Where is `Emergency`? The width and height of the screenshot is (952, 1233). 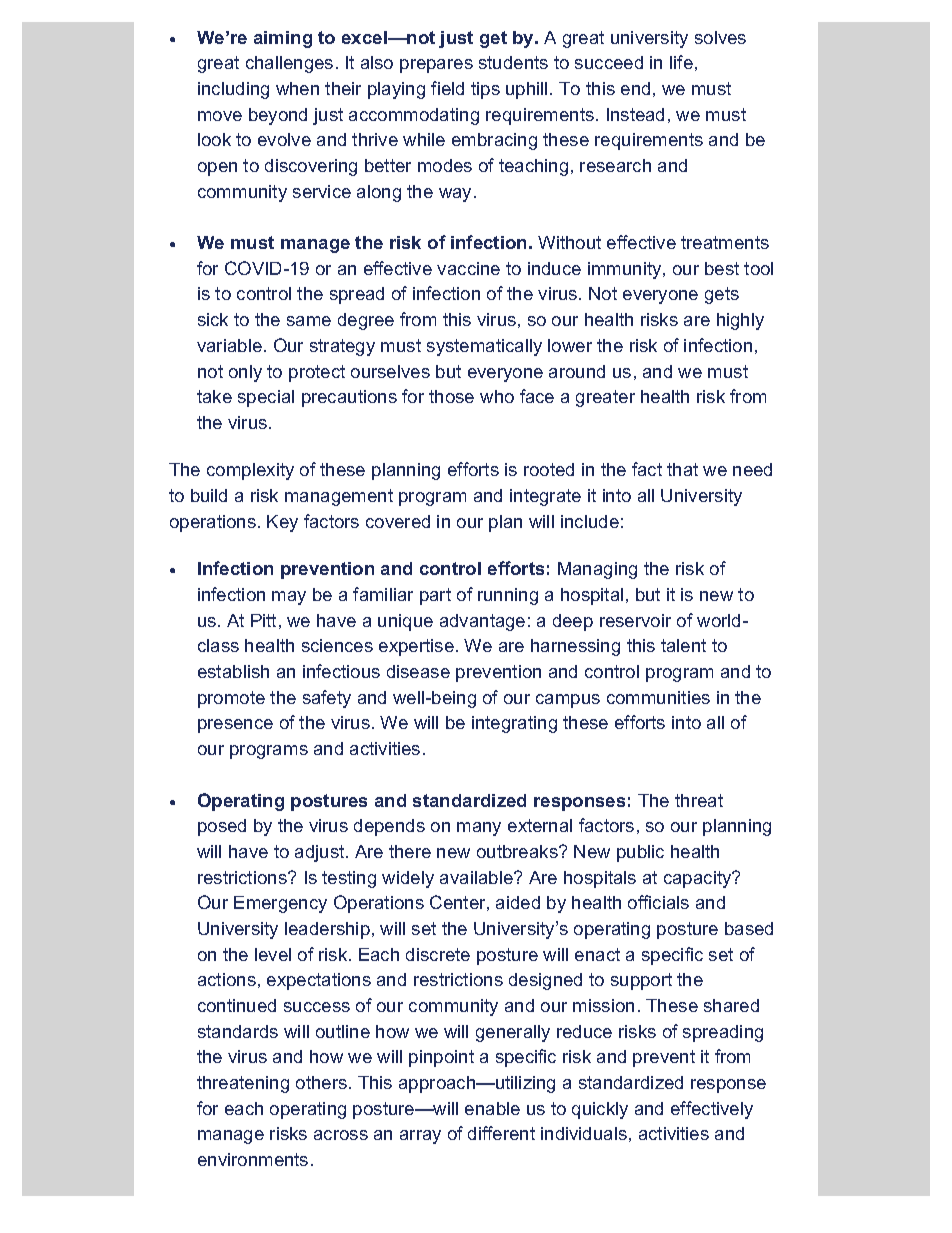 Emergency is located at coordinates (280, 904).
